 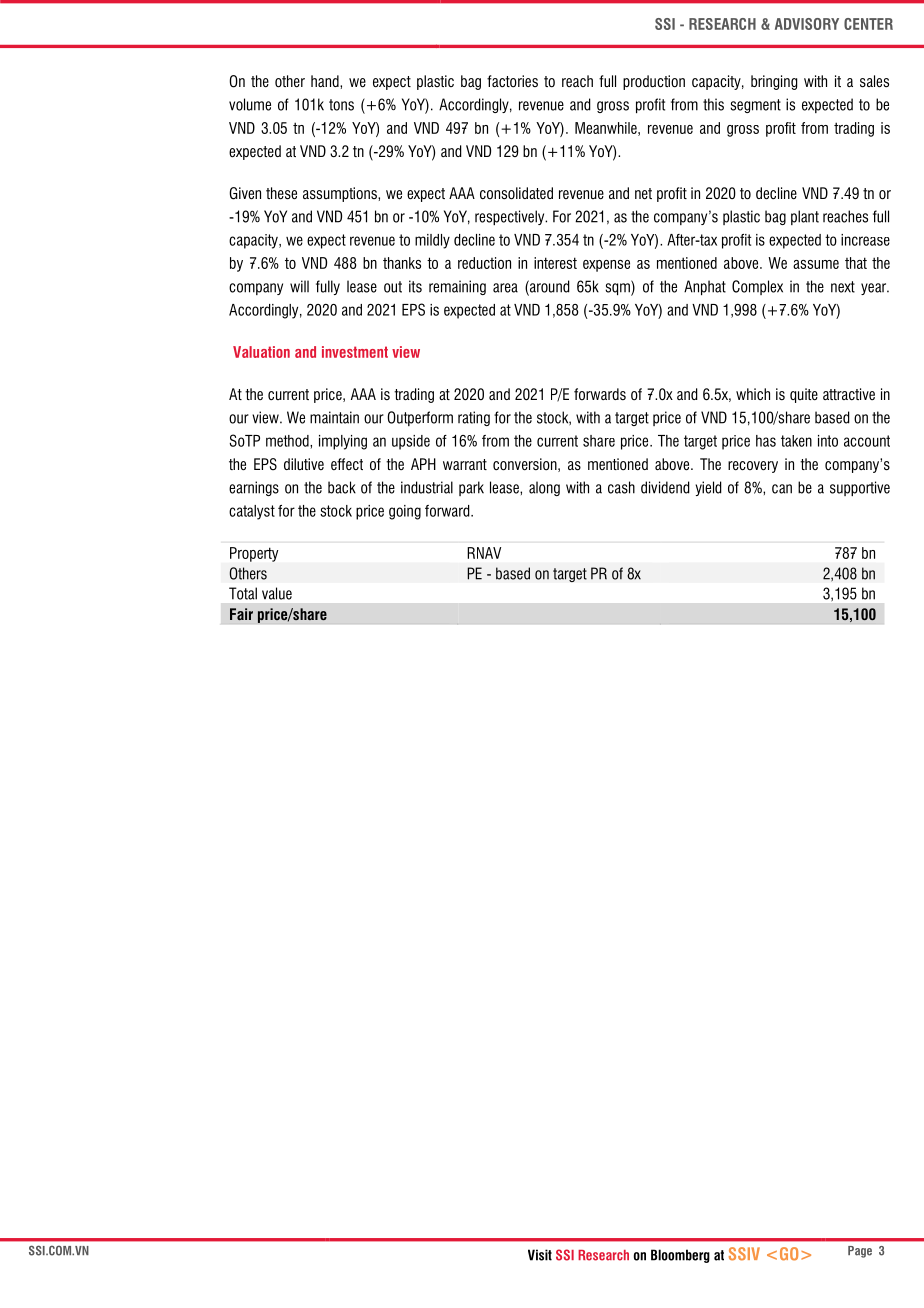 What do you see at coordinates (512, 81) in the screenshot?
I see `factories` at bounding box center [512, 81].
